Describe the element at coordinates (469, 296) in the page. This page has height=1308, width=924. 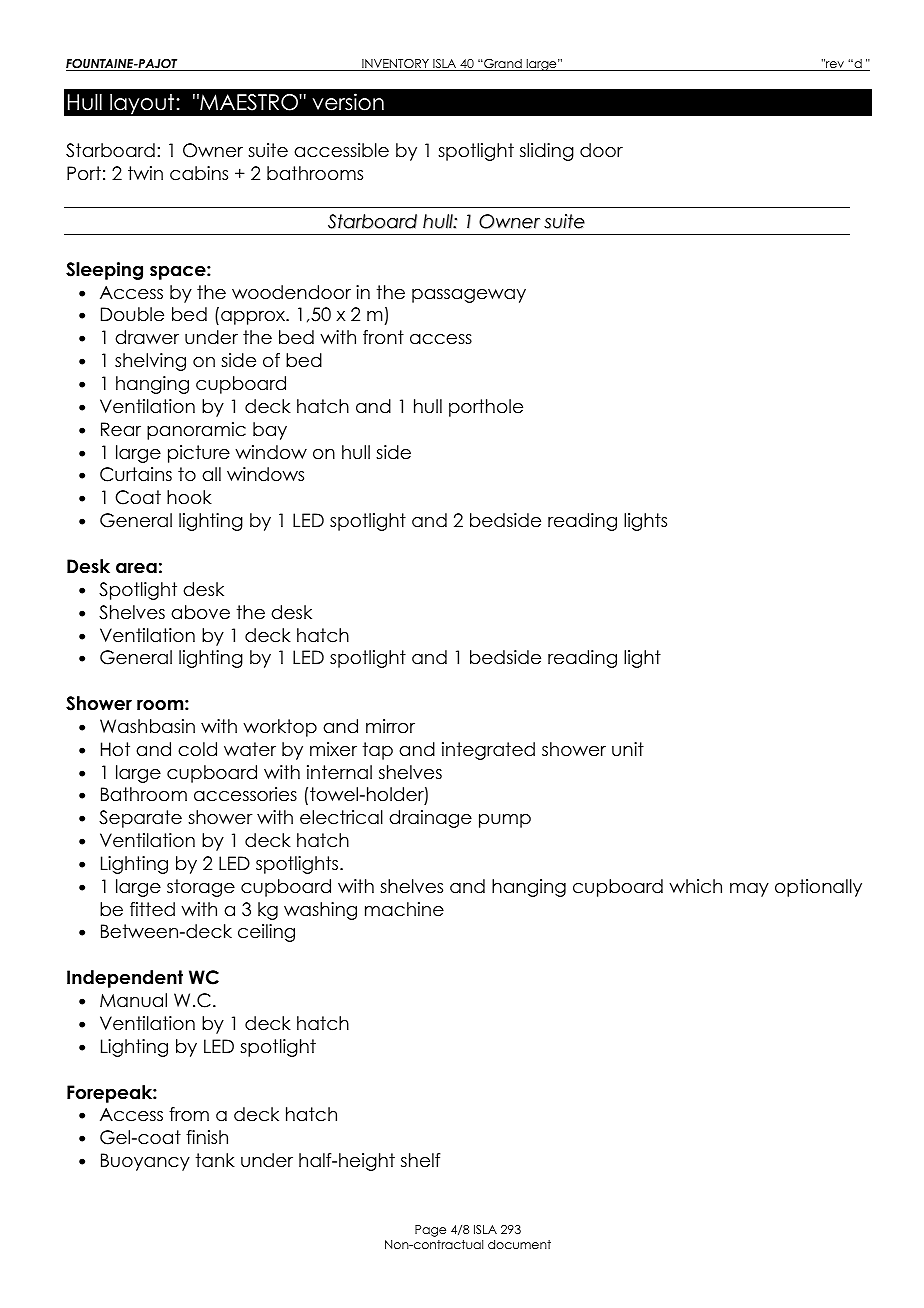
I see `passageway` at that location.
